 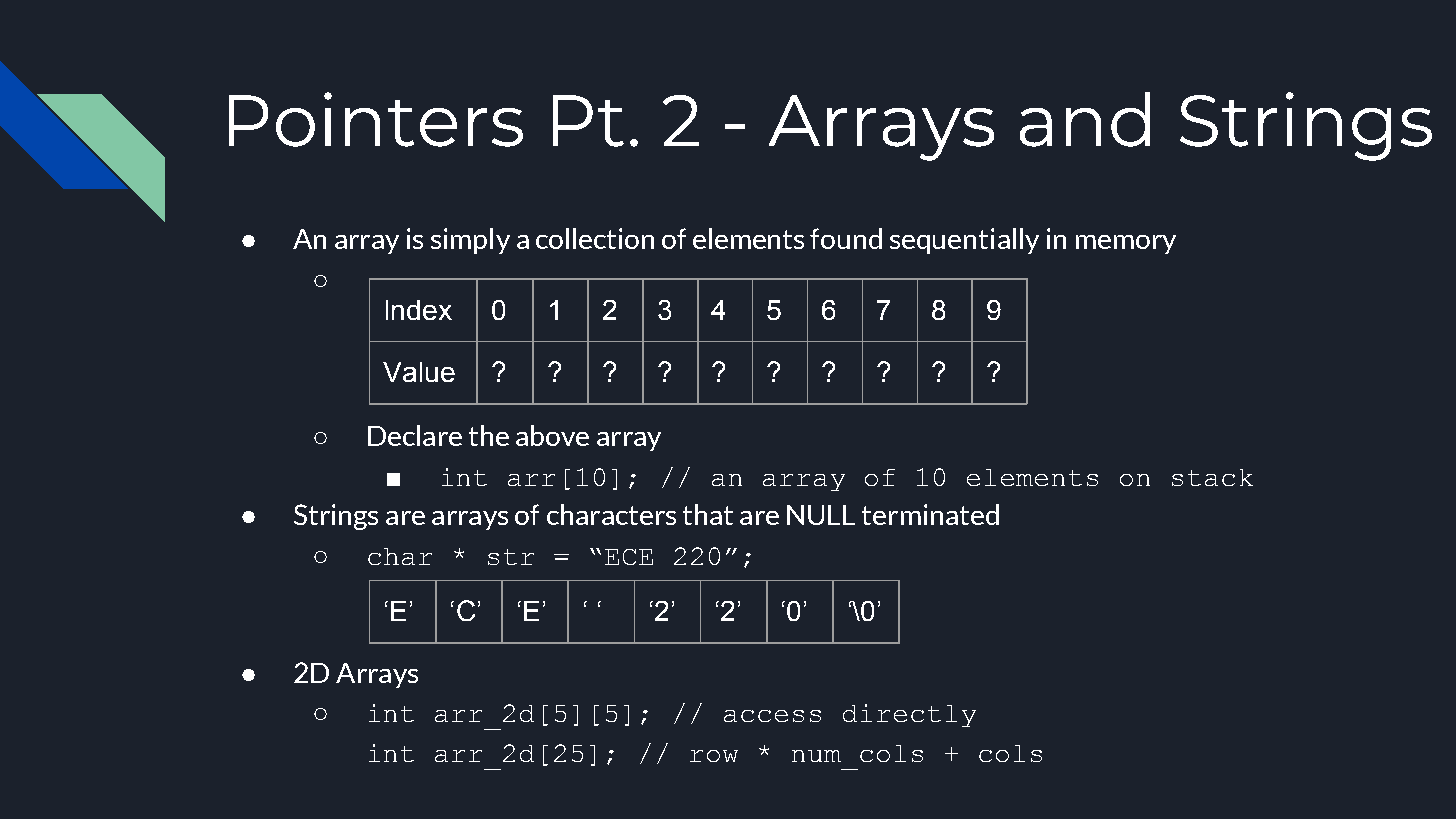 I want to click on that, so click(x=708, y=514).
